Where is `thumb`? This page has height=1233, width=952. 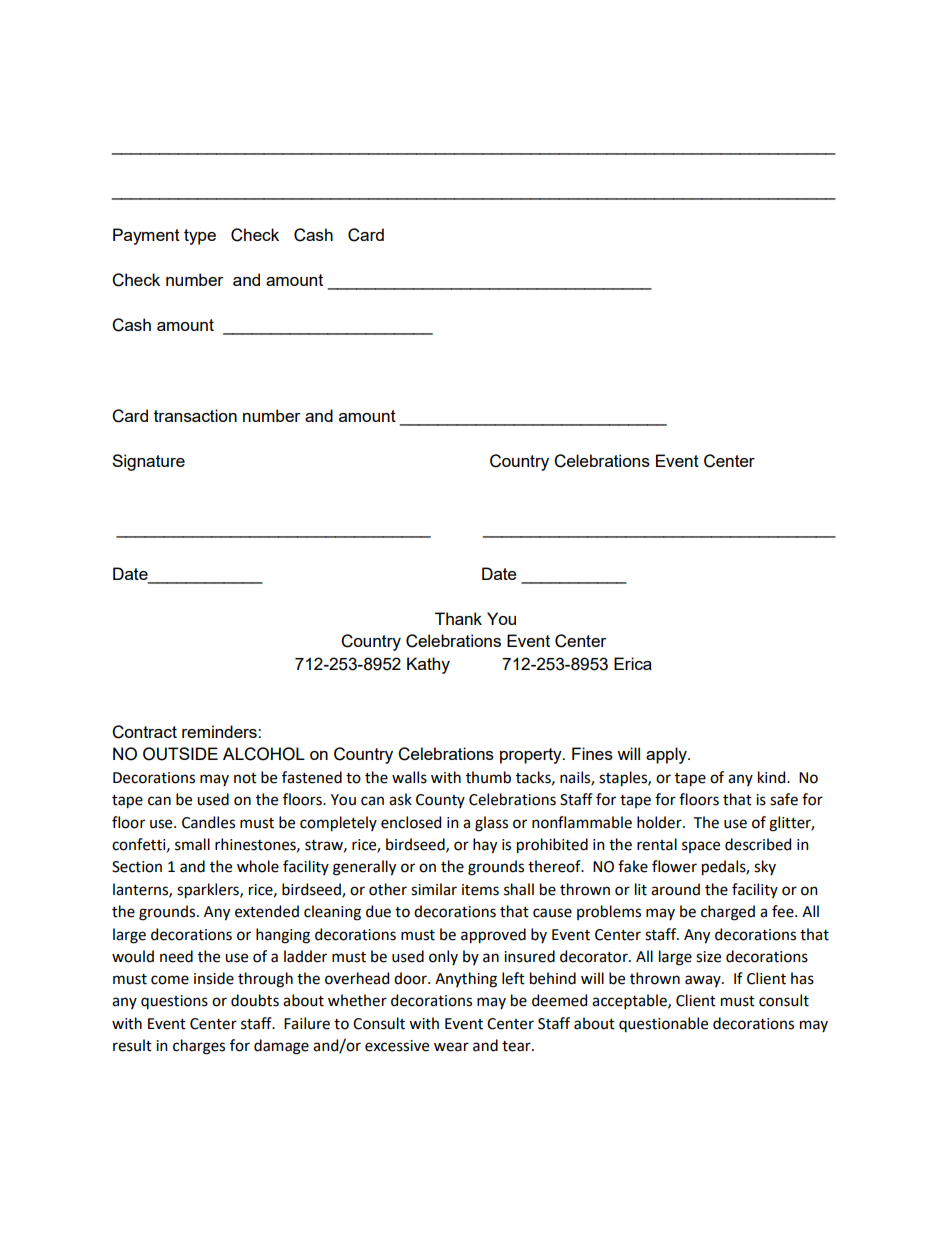
thumb is located at coordinates (488, 777).
